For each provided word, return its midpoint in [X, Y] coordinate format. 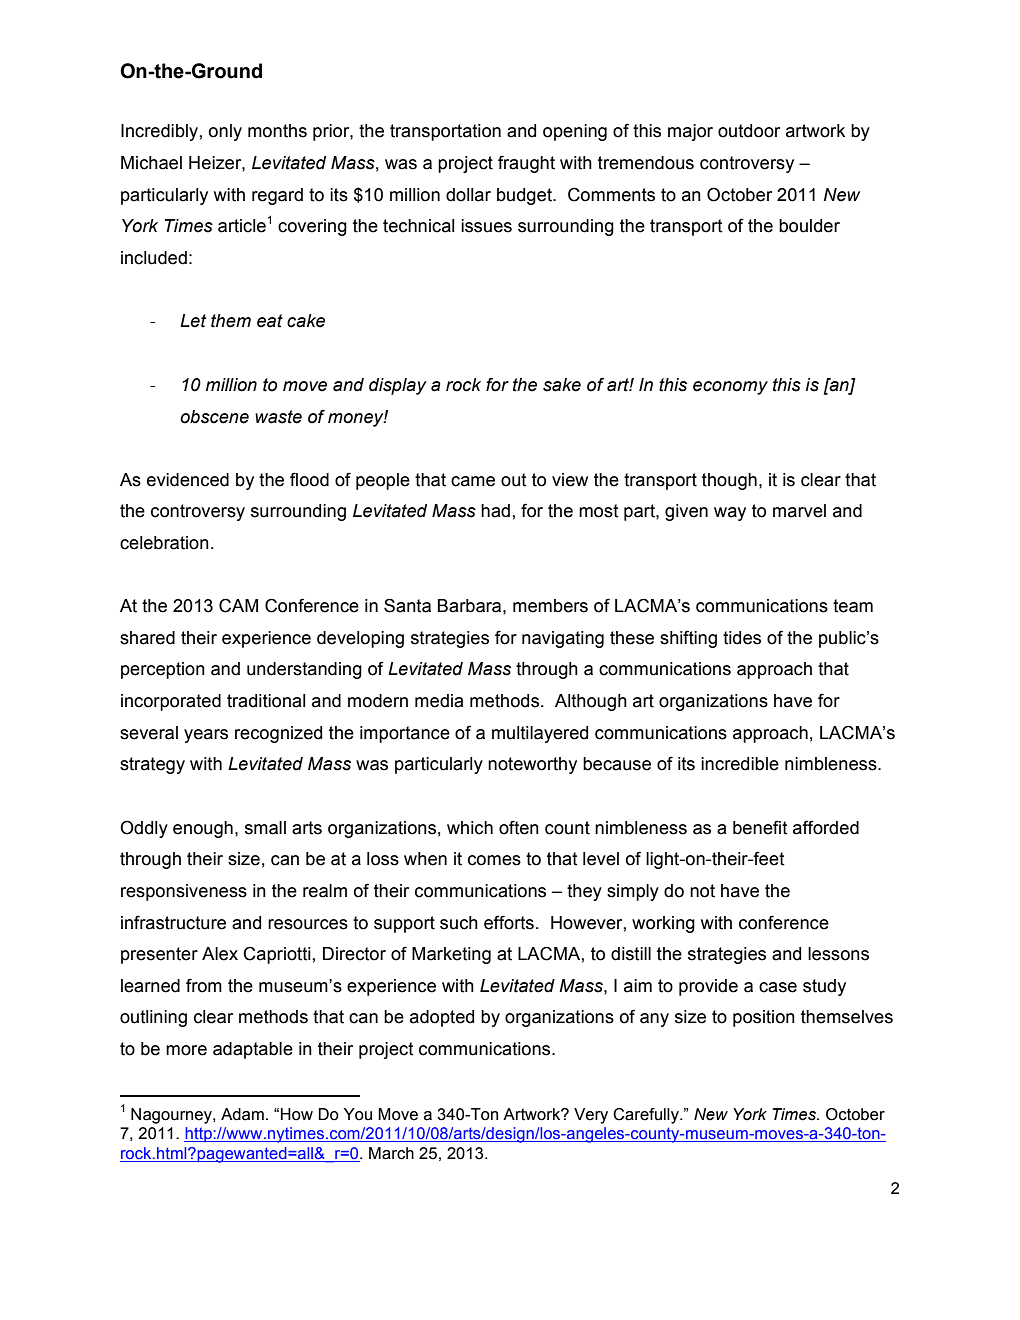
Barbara [471, 606]
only [225, 132]
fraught [526, 164]
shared [147, 638]
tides [742, 638]
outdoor [749, 131]
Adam [242, 1114]
